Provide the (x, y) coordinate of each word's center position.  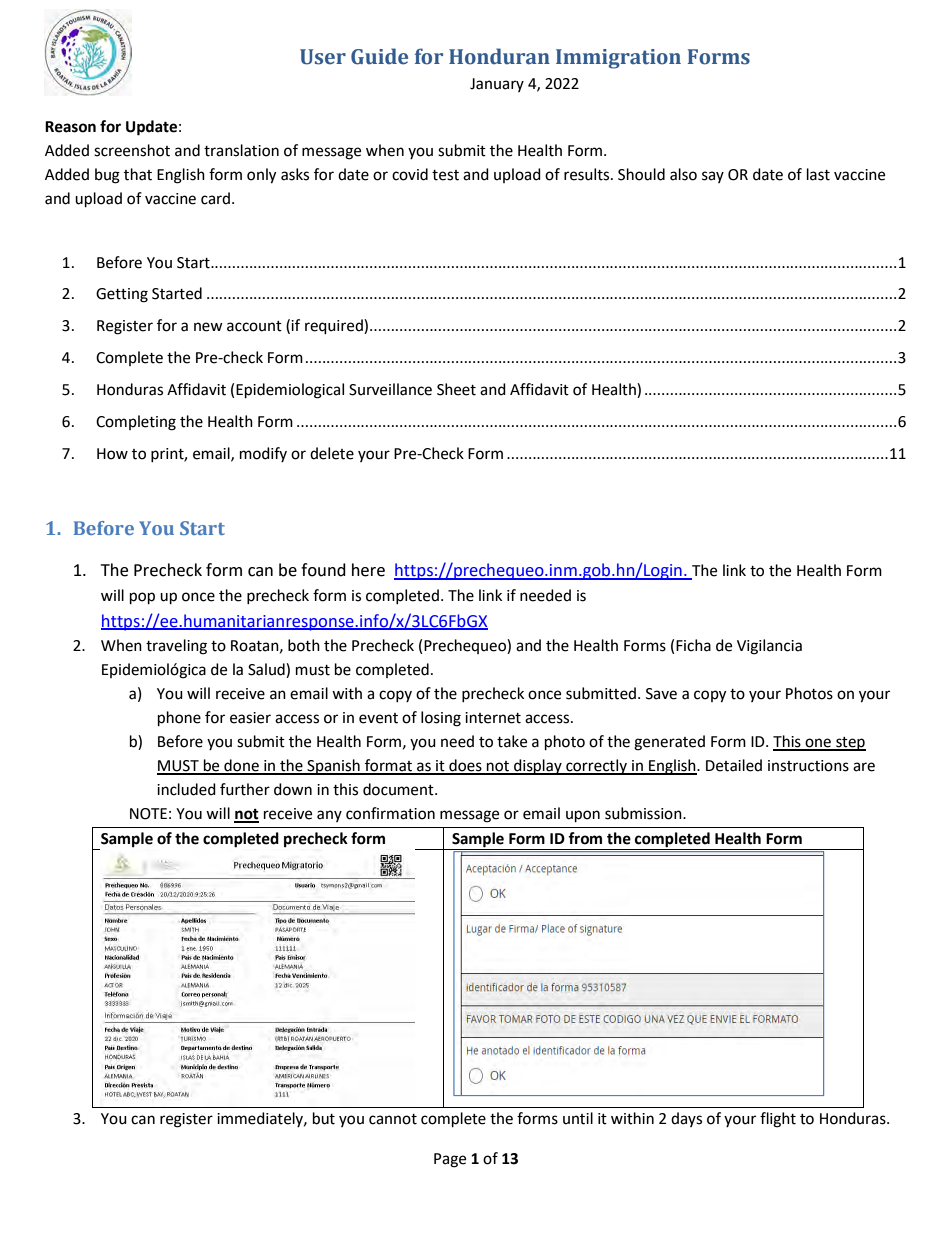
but (324, 1118)
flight (778, 1120)
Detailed (734, 765)
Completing (136, 423)
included (186, 789)
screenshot (132, 150)
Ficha (693, 645)
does (465, 766)
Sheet (456, 389)
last (818, 174)
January (497, 85)
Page (450, 1160)
